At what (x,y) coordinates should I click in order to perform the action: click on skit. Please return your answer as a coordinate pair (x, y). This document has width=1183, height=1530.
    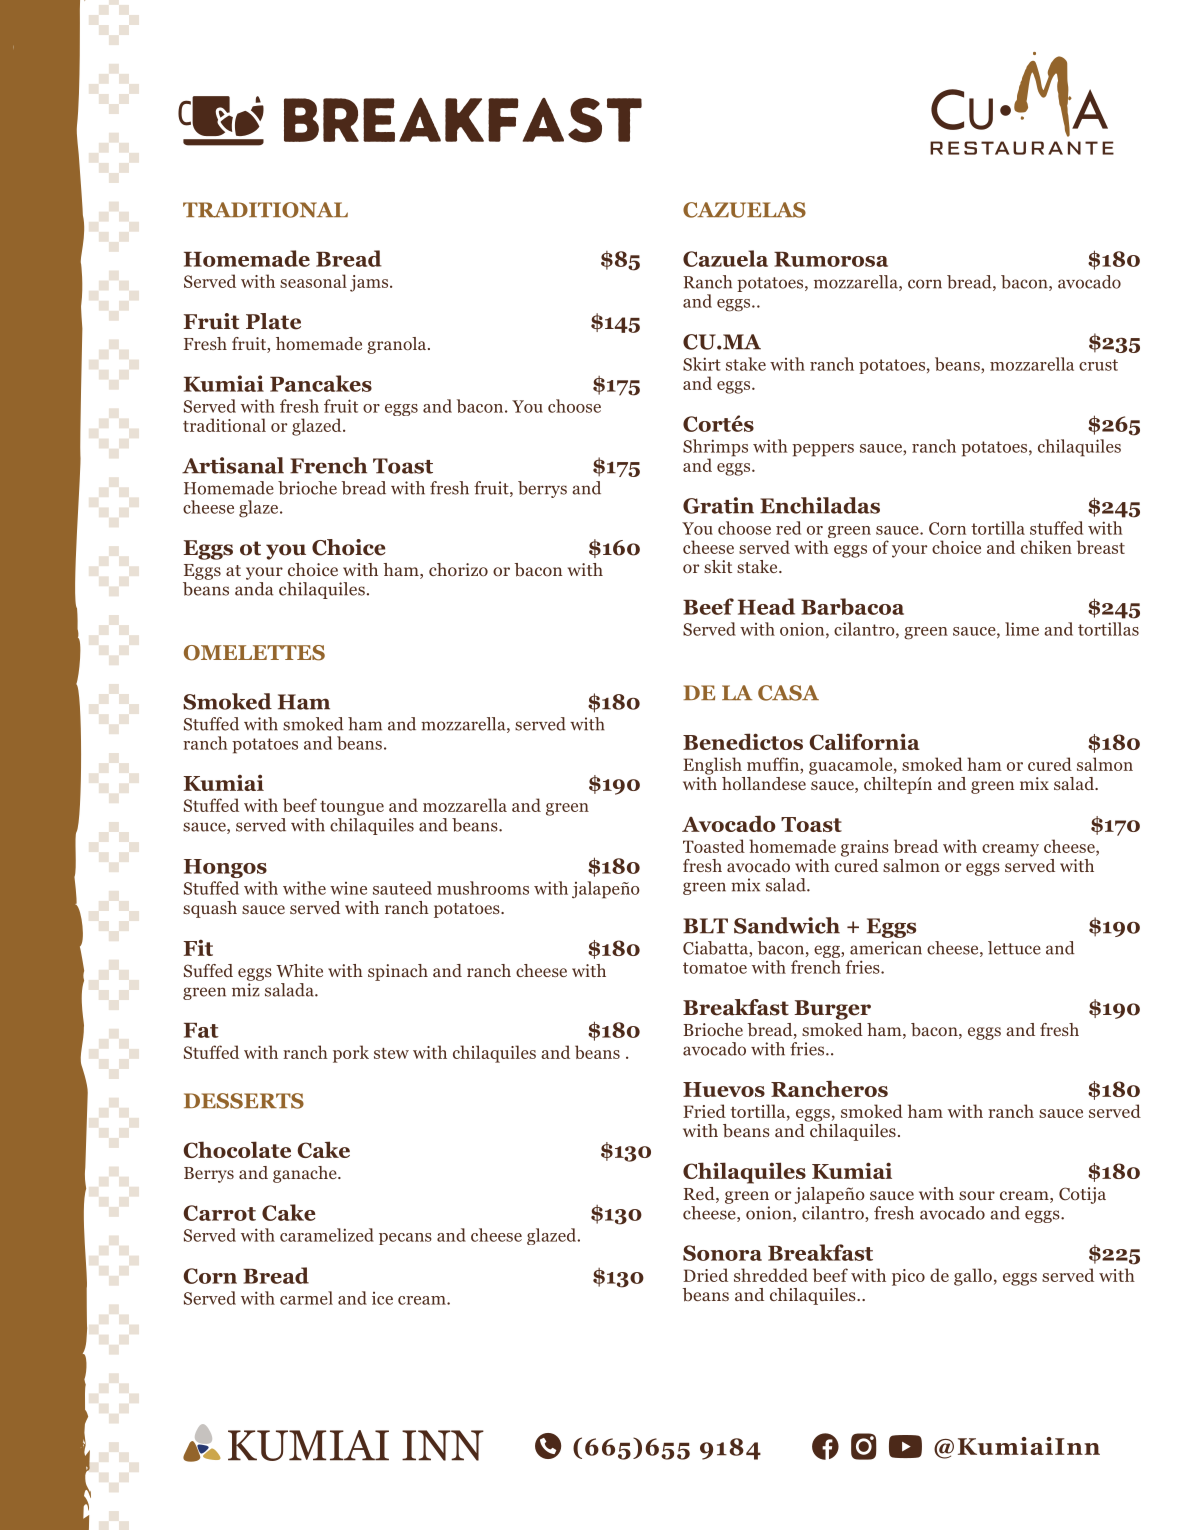
    Looking at the image, I should click on (718, 566).
